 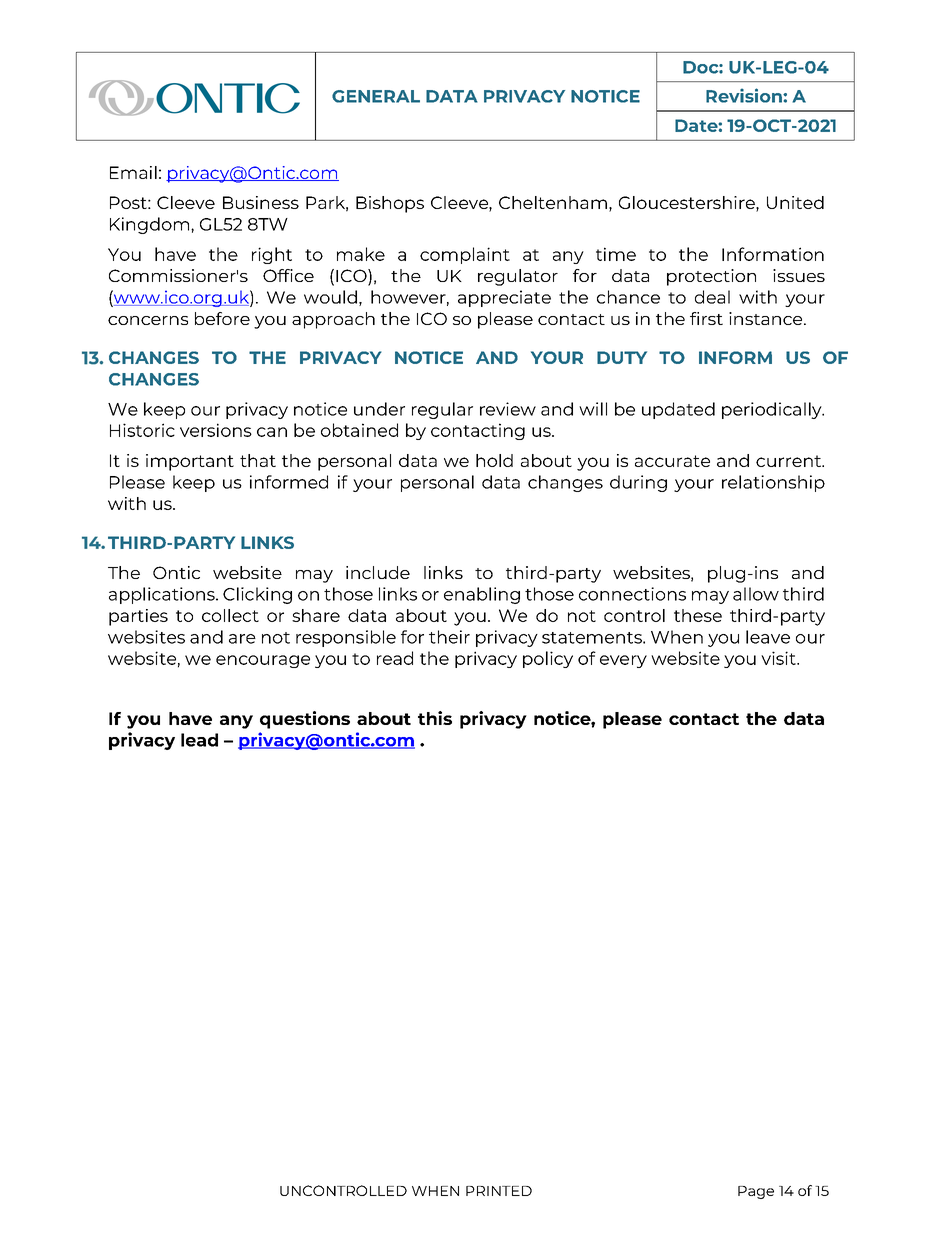 I want to click on this, so click(x=435, y=718).
